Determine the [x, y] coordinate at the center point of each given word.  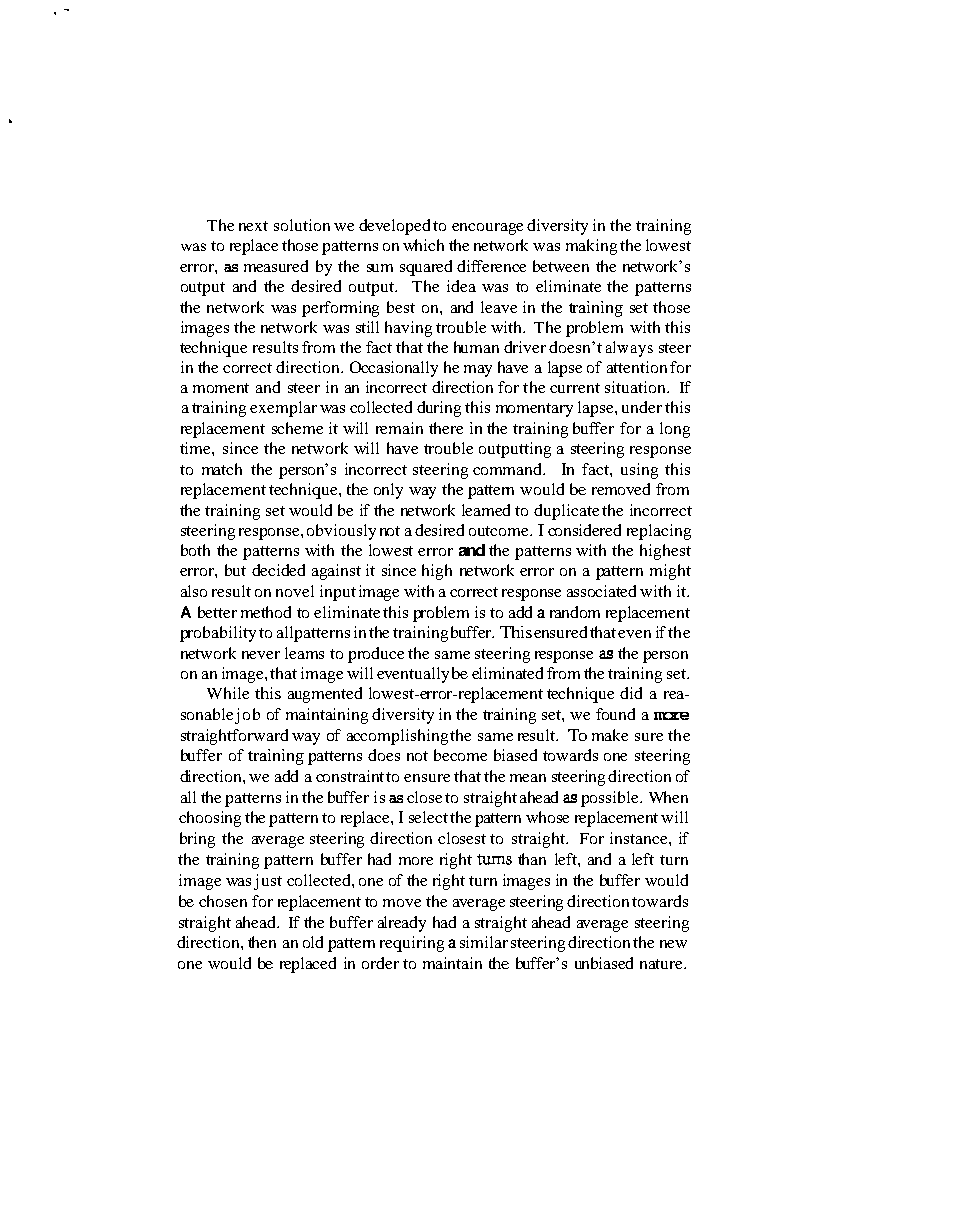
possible [611, 799]
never [261, 655]
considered [584, 530]
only [388, 491]
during [439, 409]
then [262, 942]
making [591, 247]
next [253, 226]
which [423, 245]
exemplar [283, 409]
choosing [210, 819]
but [235, 570]
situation [636, 387]
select [428, 817]
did [631, 693]
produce [376, 655]
